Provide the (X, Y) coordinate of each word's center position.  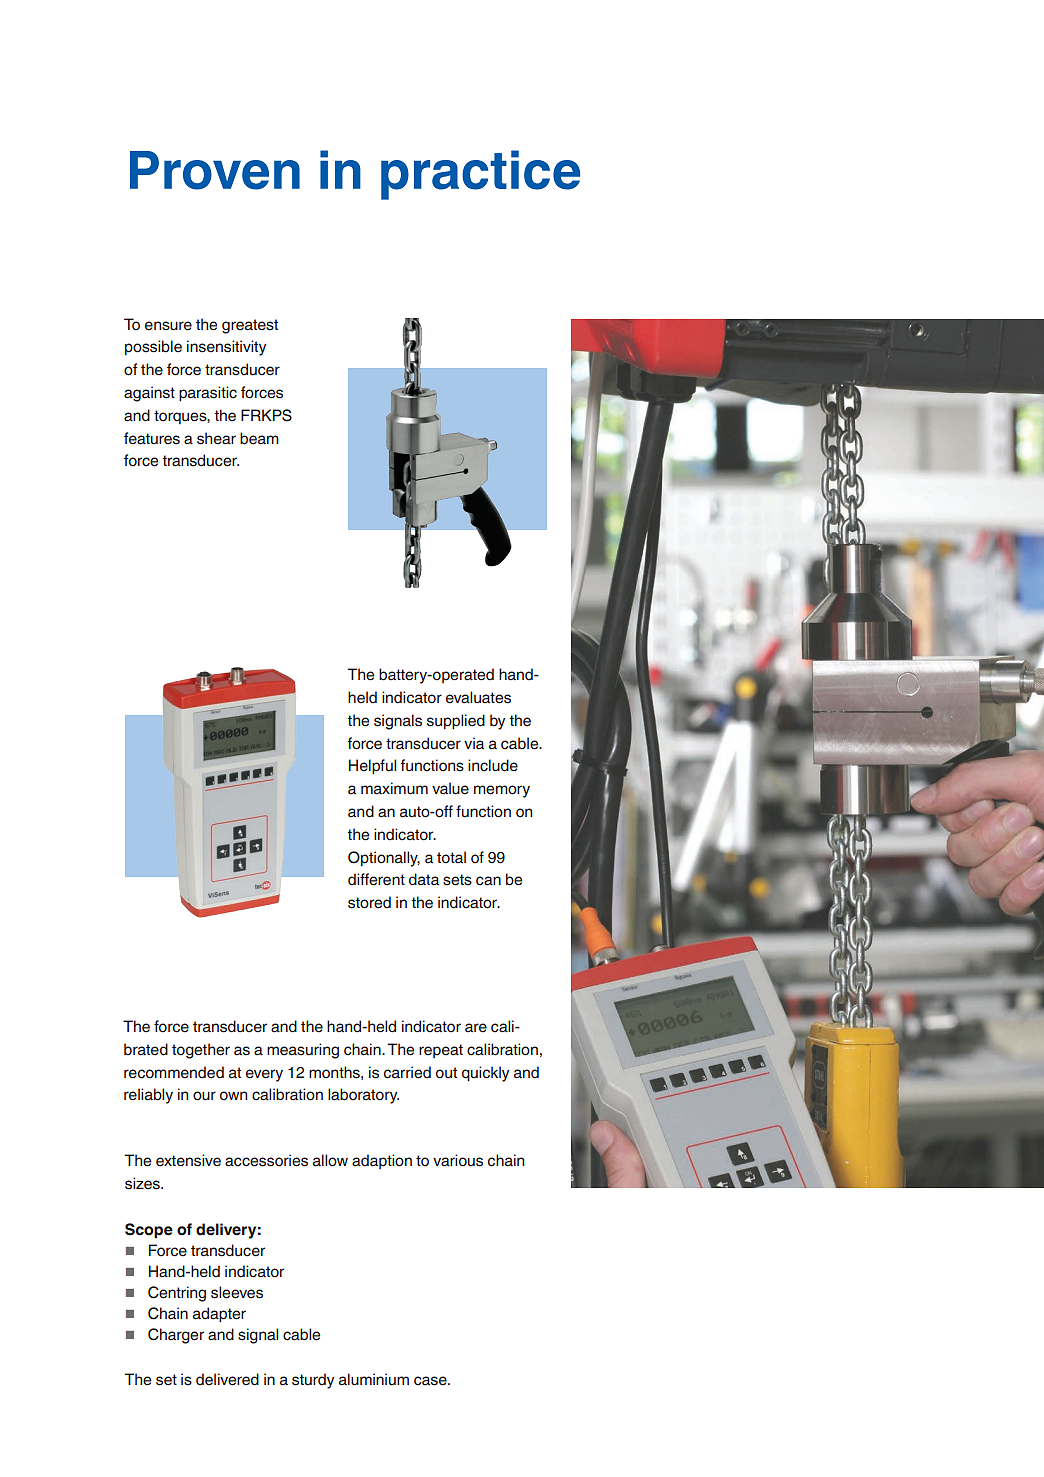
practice (480, 175)
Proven (215, 170)
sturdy (313, 1381)
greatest (250, 326)
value (450, 788)
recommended (174, 1072)
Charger (176, 1336)
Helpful (372, 766)
